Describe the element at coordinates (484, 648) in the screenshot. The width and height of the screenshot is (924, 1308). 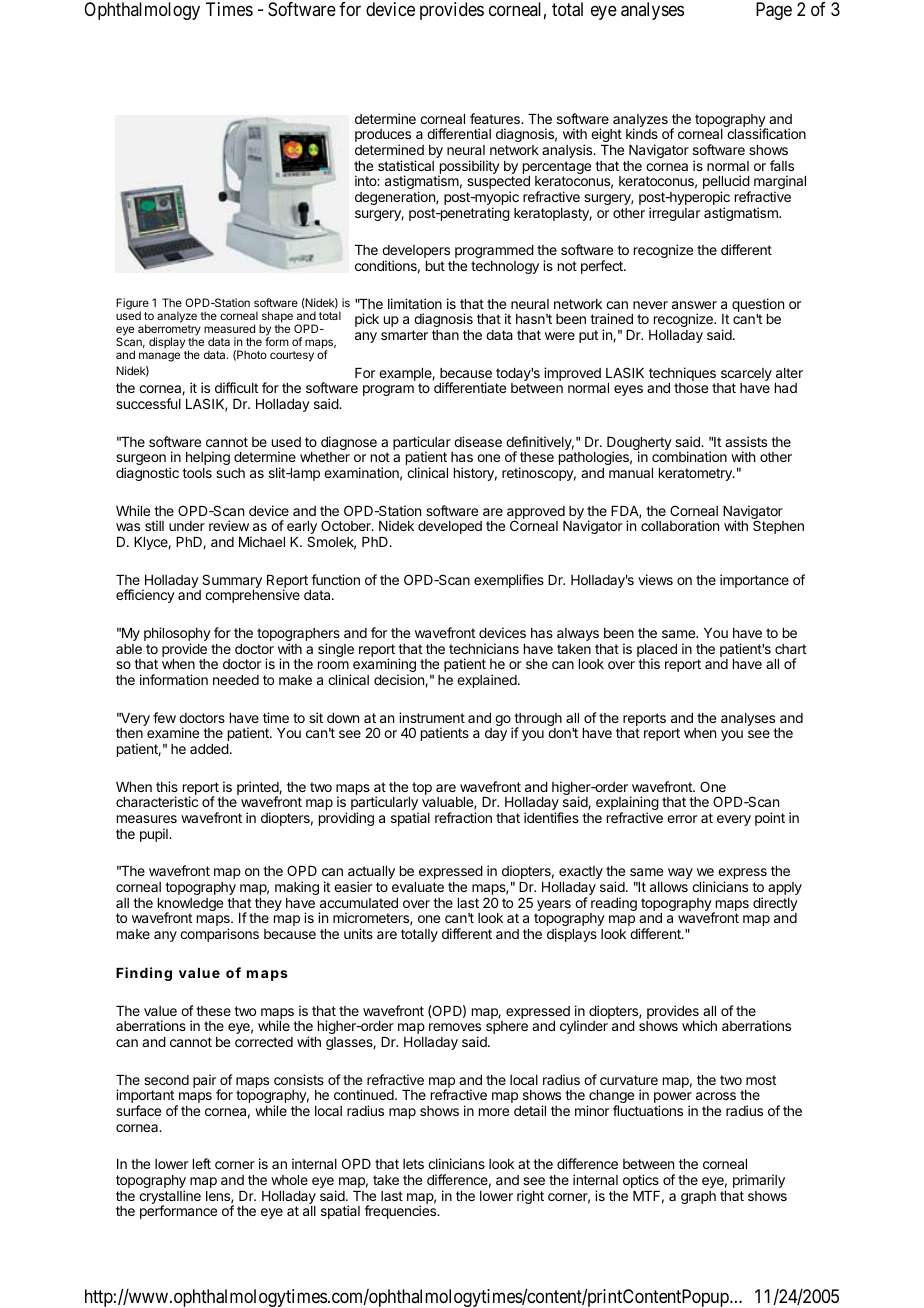
I see `technicians` at that location.
